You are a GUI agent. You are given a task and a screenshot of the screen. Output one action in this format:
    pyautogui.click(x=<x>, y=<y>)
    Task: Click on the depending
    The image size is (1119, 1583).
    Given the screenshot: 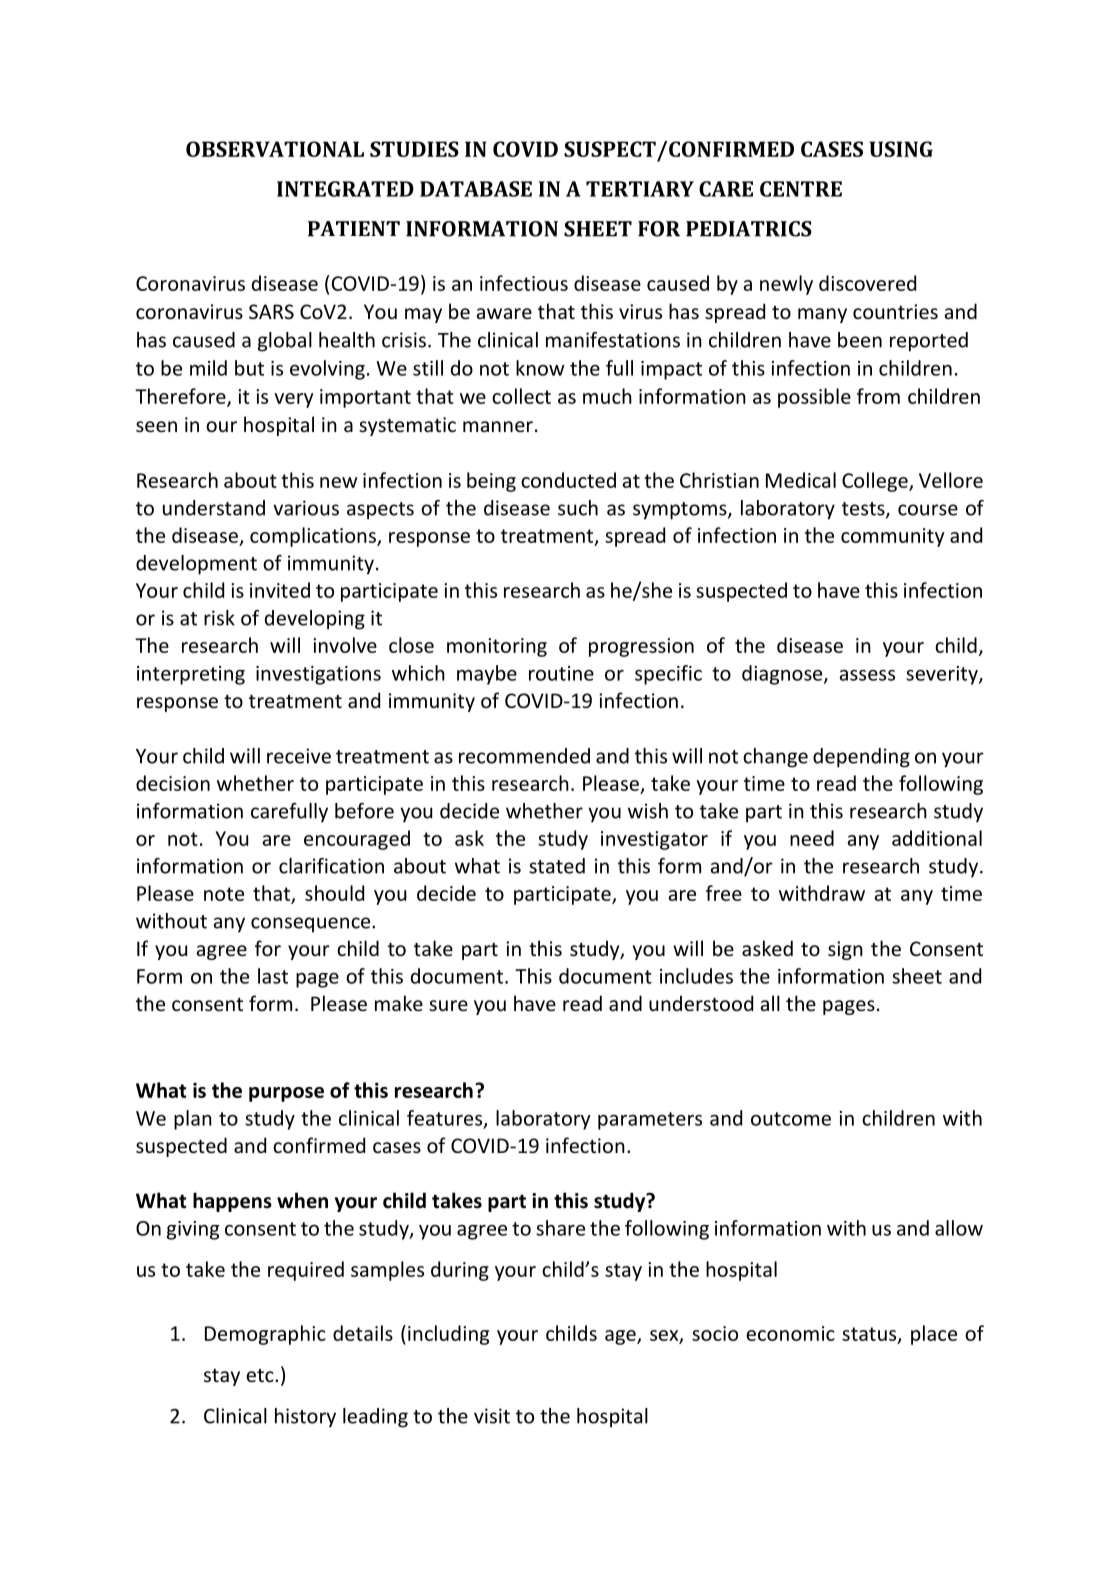 What is the action you would take?
    pyautogui.click(x=861, y=758)
